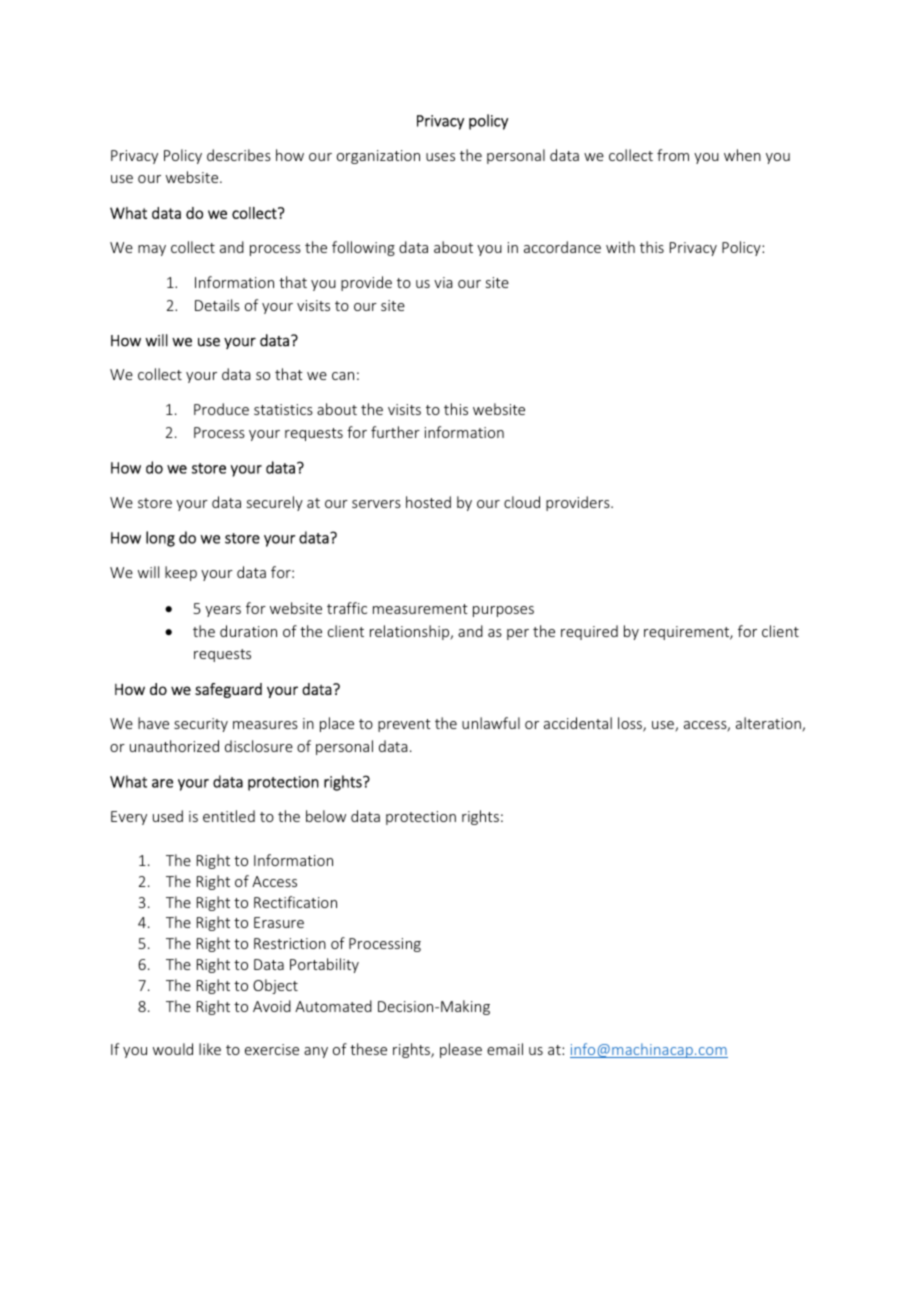 The image size is (924, 1308). I want to click on Produce, so click(221, 409).
